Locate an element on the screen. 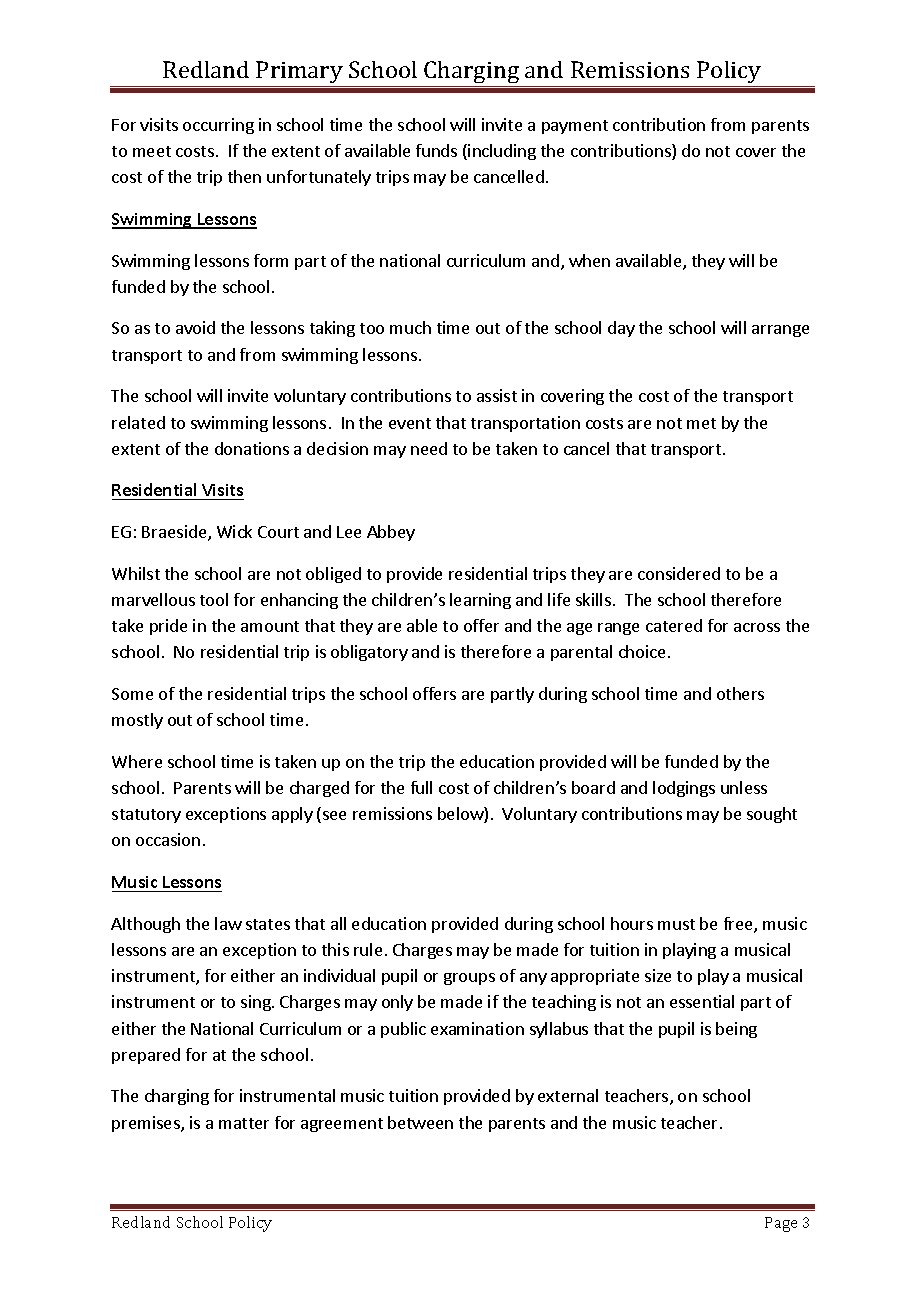 The height and width of the screenshot is (1308, 924). payment is located at coordinates (575, 127).
